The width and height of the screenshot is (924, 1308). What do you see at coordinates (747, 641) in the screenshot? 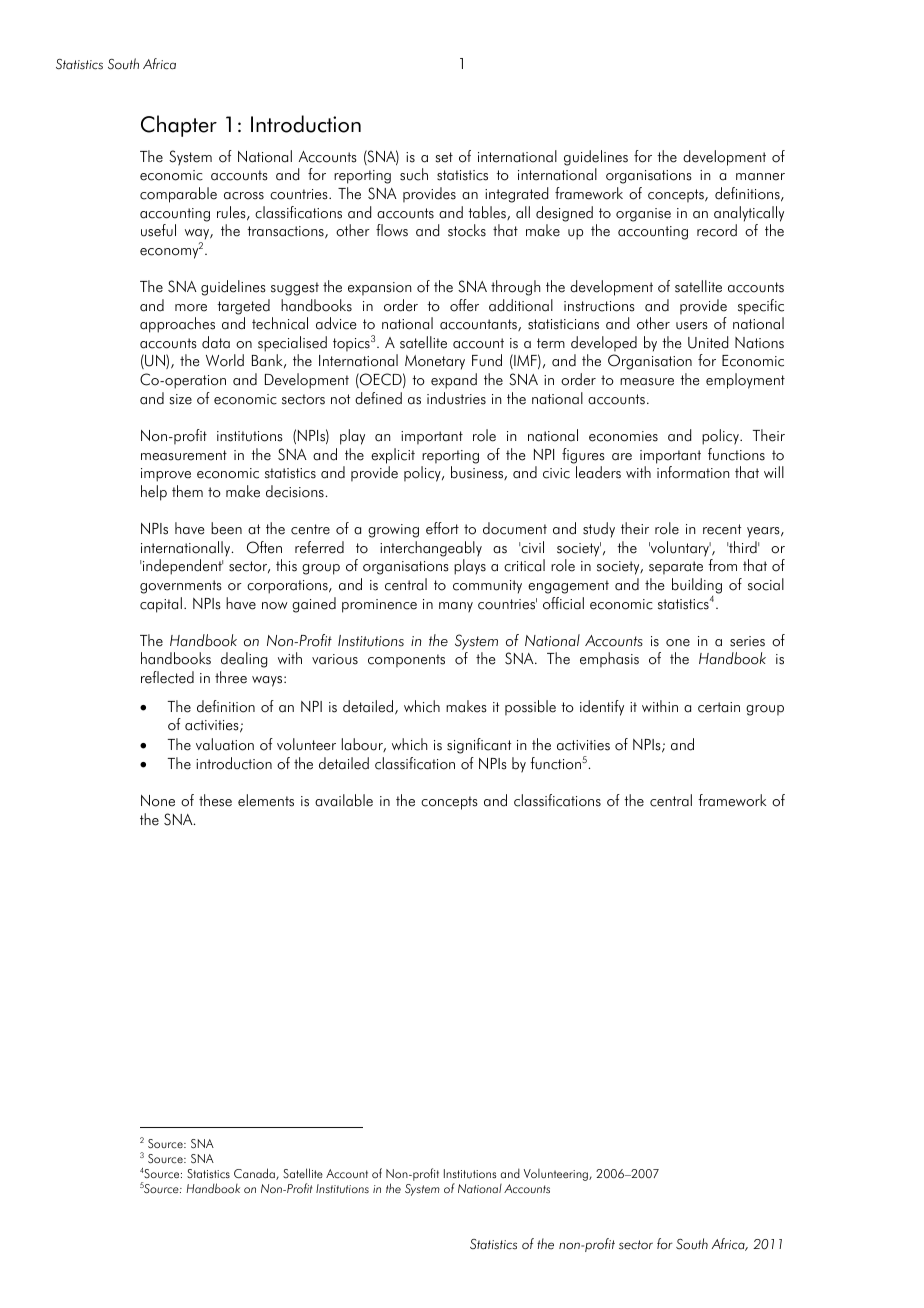
I see `series` at bounding box center [747, 641].
